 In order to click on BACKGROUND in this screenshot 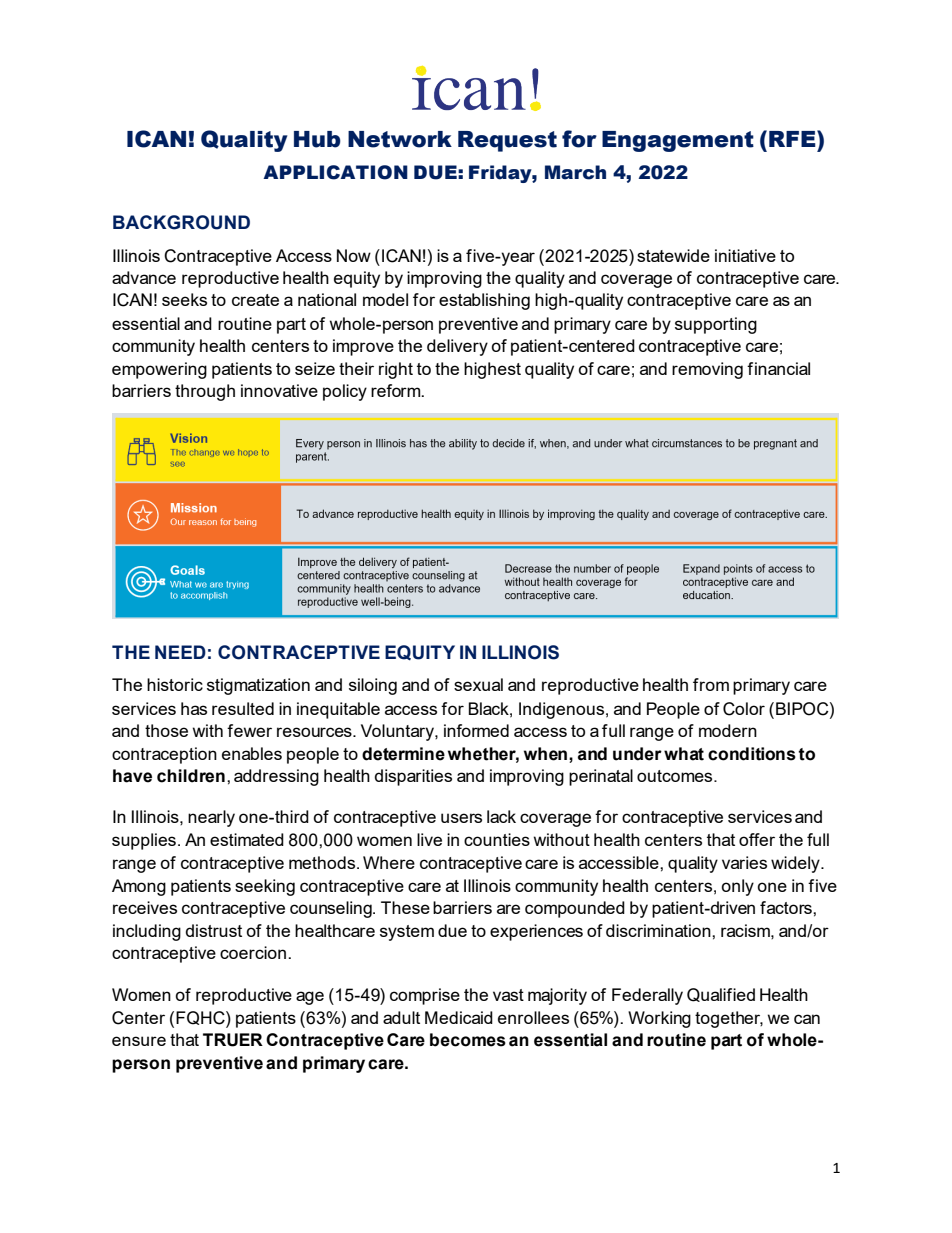, I will do `click(181, 222)`.
